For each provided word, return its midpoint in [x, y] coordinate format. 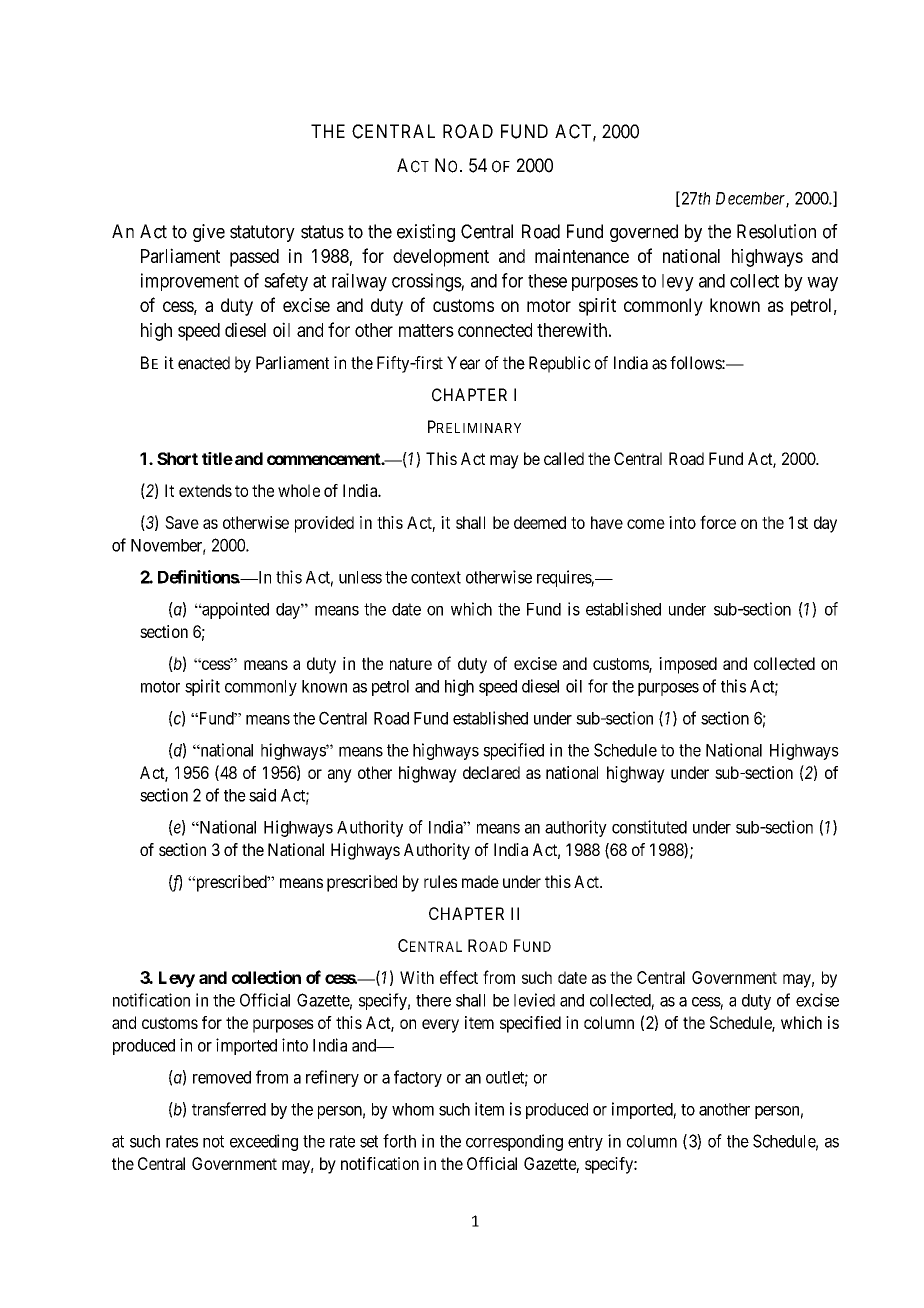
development [441, 258]
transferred [229, 1109]
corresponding [514, 1142]
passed [254, 258]
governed [644, 233]
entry [585, 1143]
